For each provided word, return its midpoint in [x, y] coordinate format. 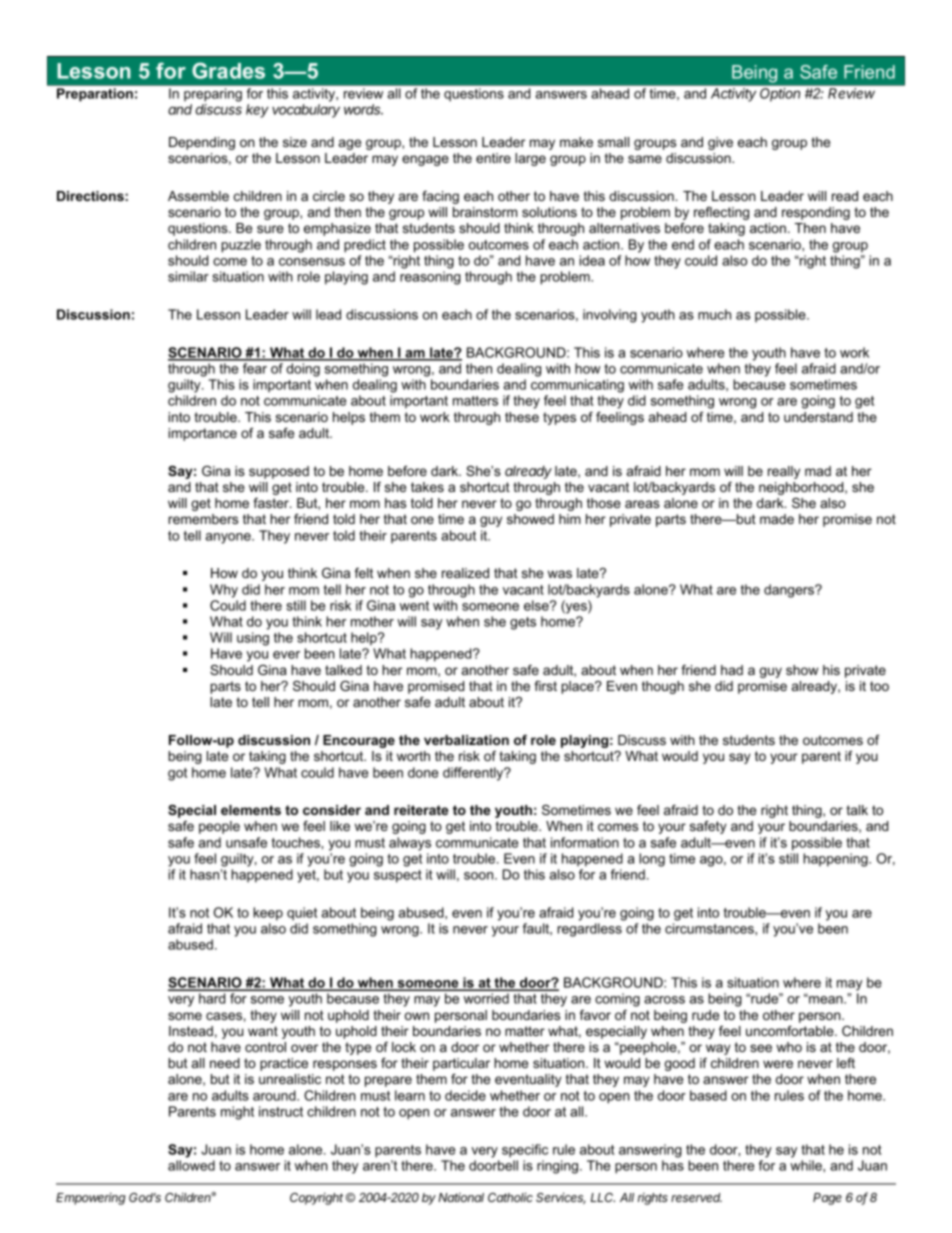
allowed [191, 1165]
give [720, 143]
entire [493, 158]
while [807, 1165]
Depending [202, 143]
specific [525, 1151]
